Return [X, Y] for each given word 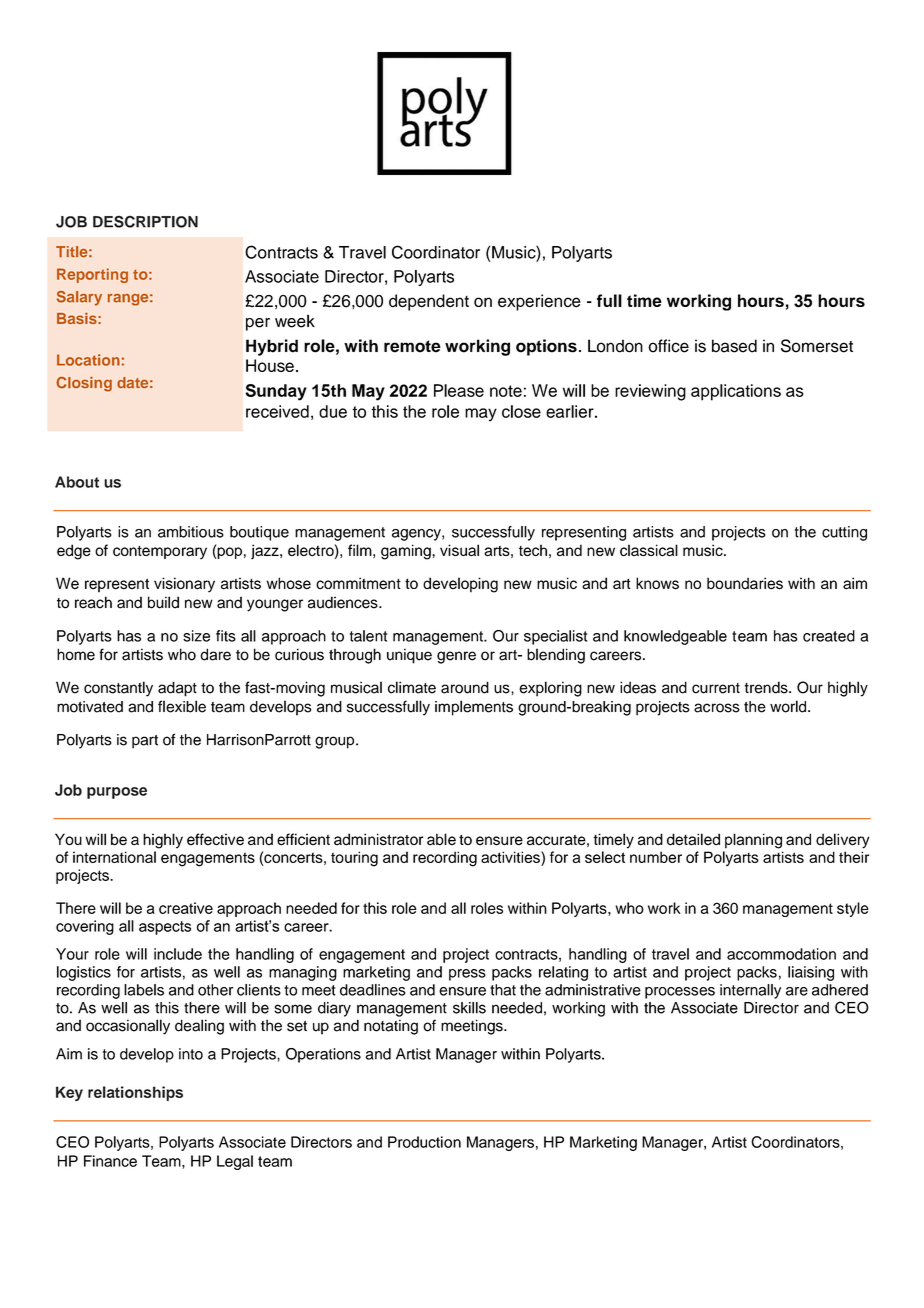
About [77, 482]
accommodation [781, 954]
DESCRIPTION [145, 221]
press [467, 975]
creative [186, 908]
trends [767, 687]
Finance [110, 1161]
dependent [429, 302]
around [465, 687]
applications [736, 392]
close [521, 411]
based [734, 346]
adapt [177, 689]
